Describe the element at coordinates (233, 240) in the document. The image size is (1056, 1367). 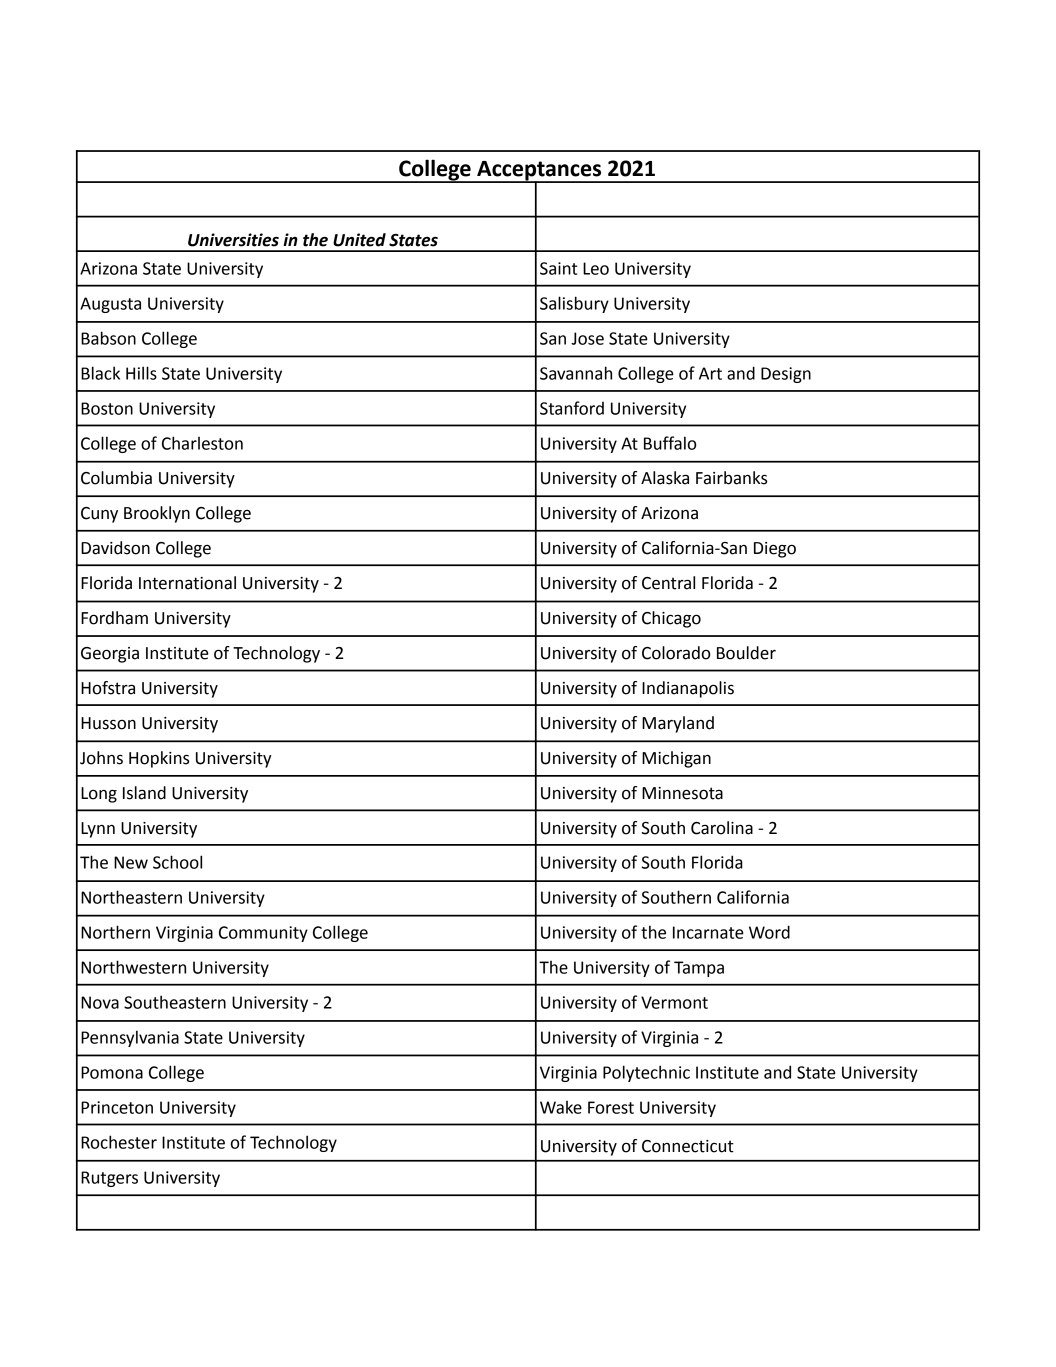
I see `Universities` at that location.
